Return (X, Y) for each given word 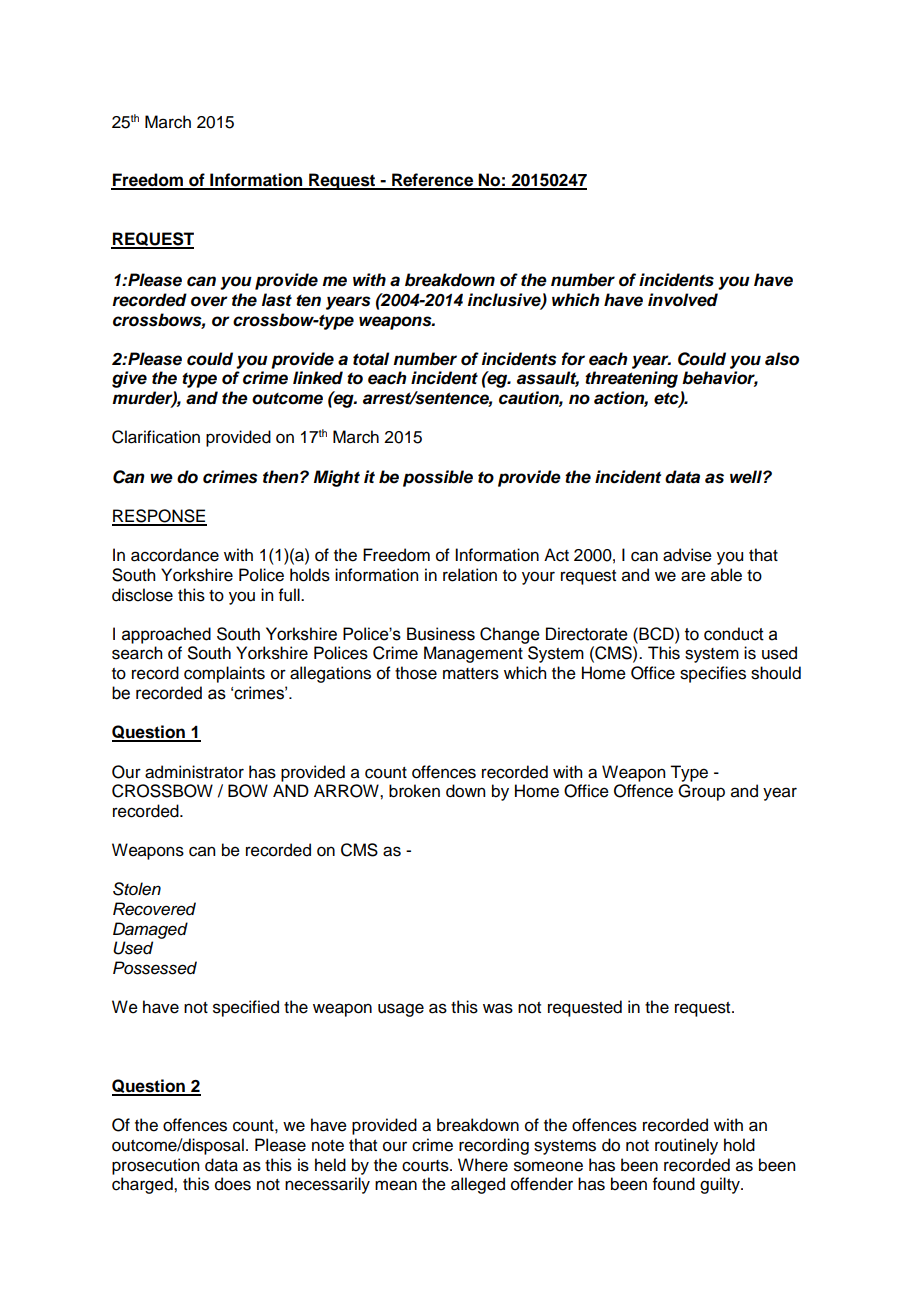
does (233, 1184)
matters (471, 674)
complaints (224, 674)
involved (683, 300)
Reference (433, 181)
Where (483, 1165)
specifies (713, 674)
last (277, 300)
